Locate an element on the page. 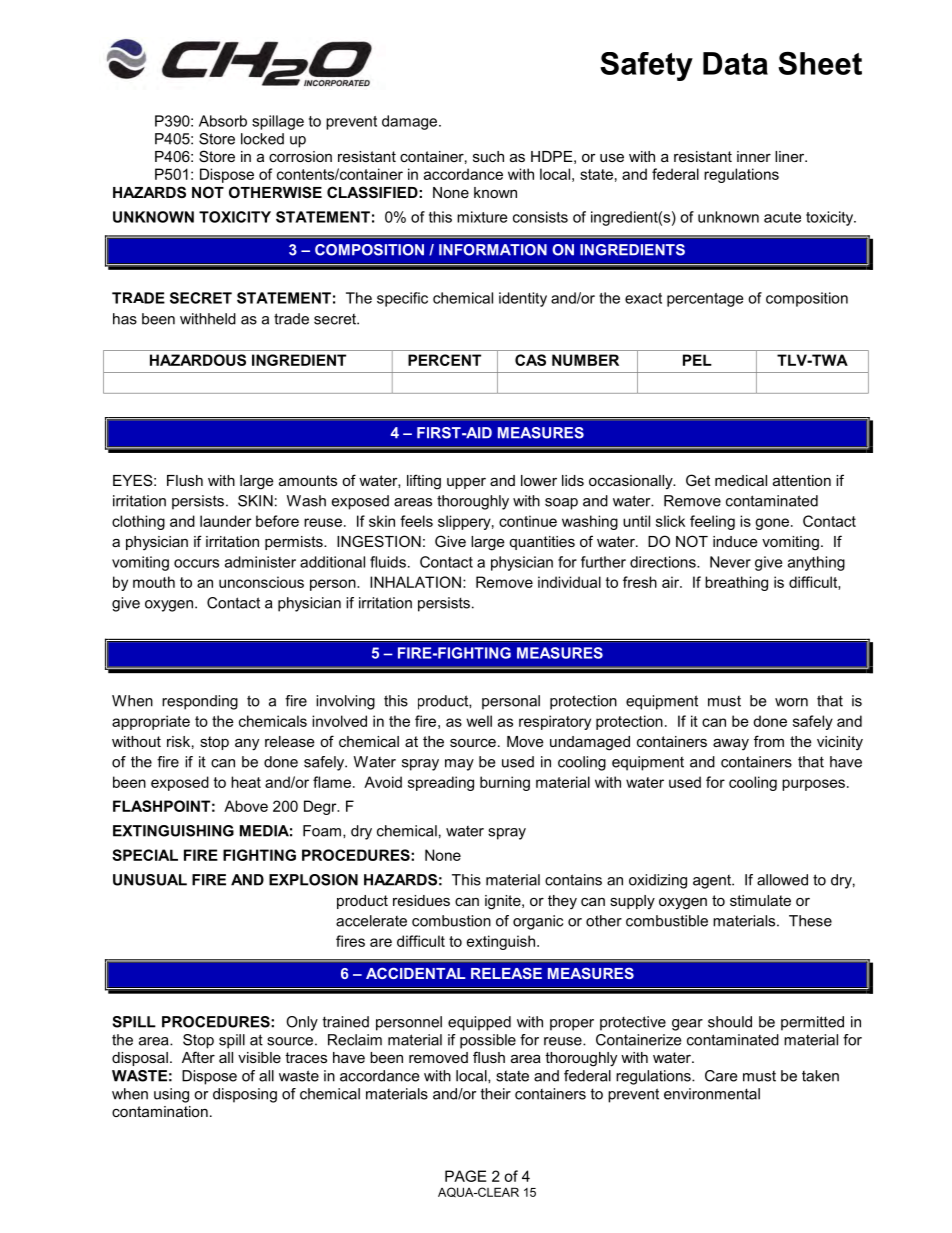 The image size is (952, 1233). identity is located at coordinates (523, 299).
